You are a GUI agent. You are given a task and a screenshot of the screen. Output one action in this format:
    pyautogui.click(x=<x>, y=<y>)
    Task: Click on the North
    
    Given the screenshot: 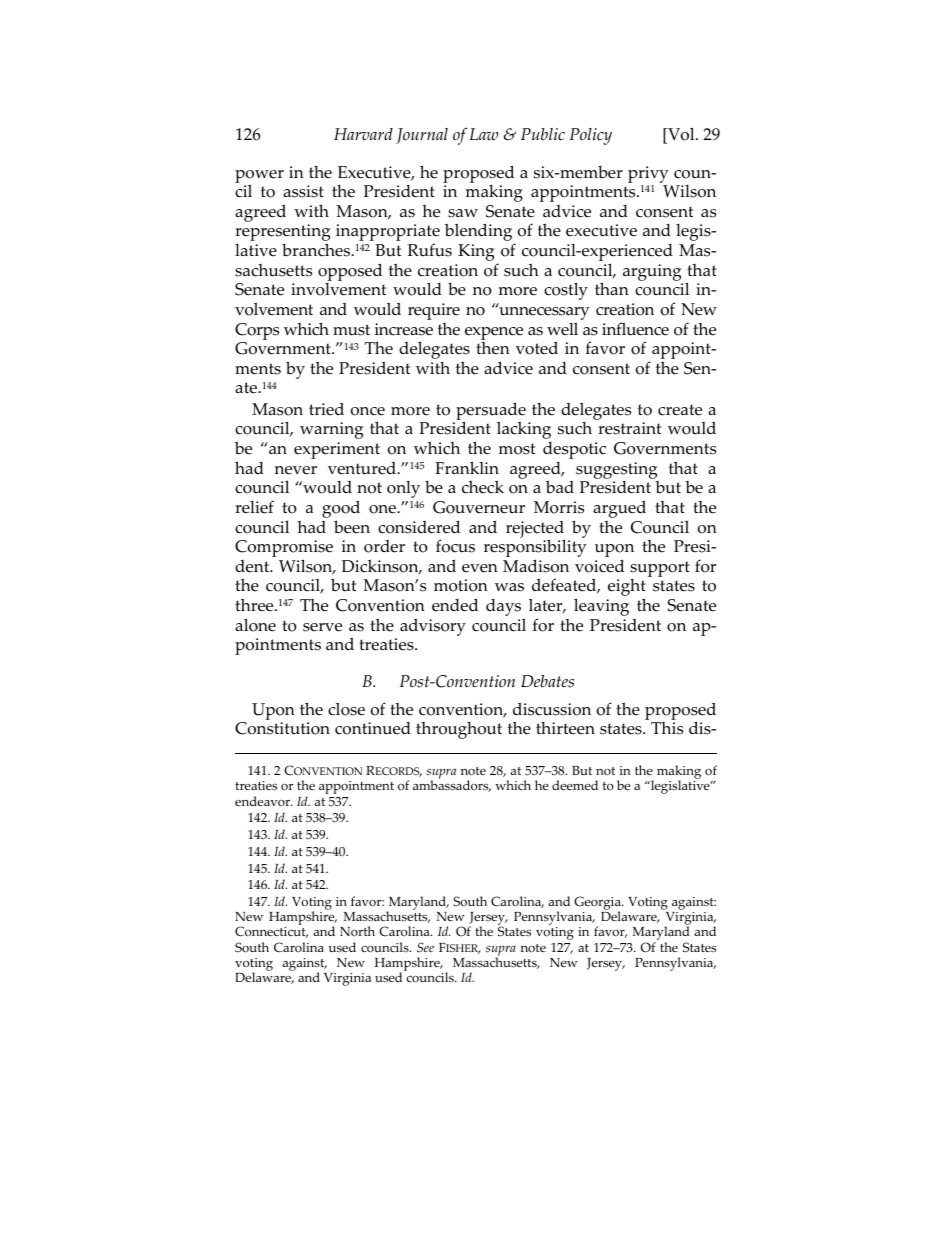 What is the action you would take?
    pyautogui.click(x=357, y=931)
